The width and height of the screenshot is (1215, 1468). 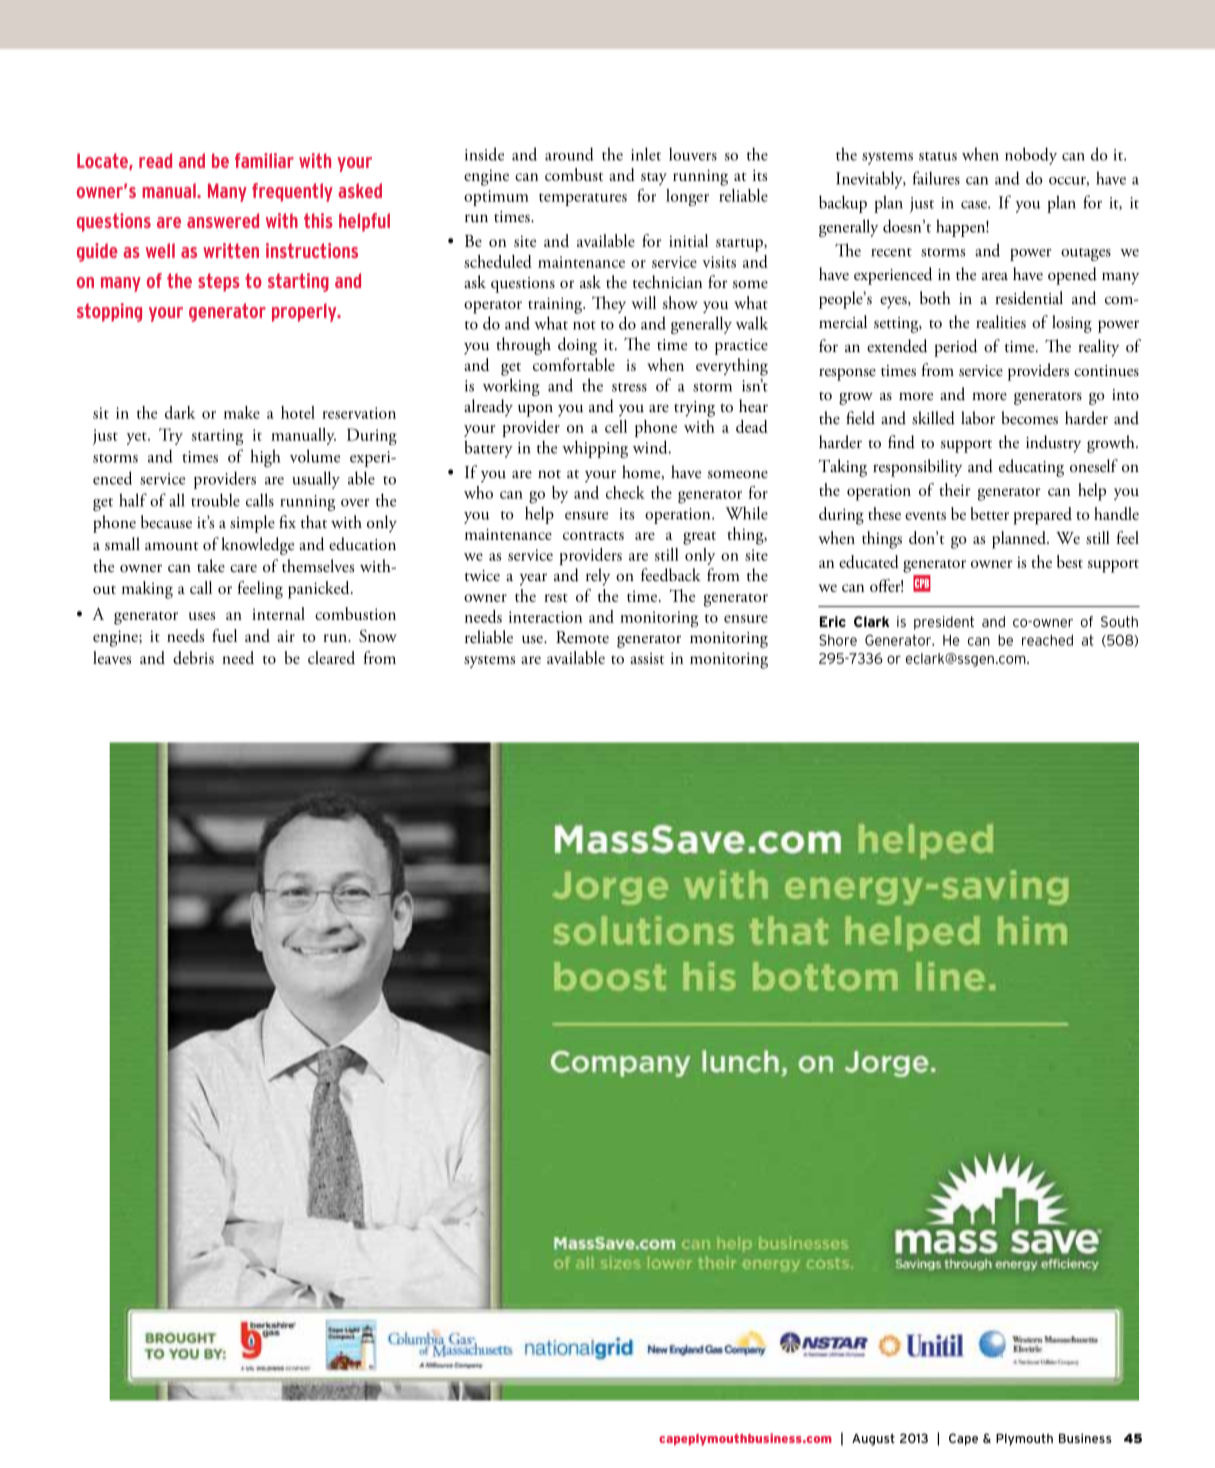 I want to click on temperatures, so click(x=583, y=199).
